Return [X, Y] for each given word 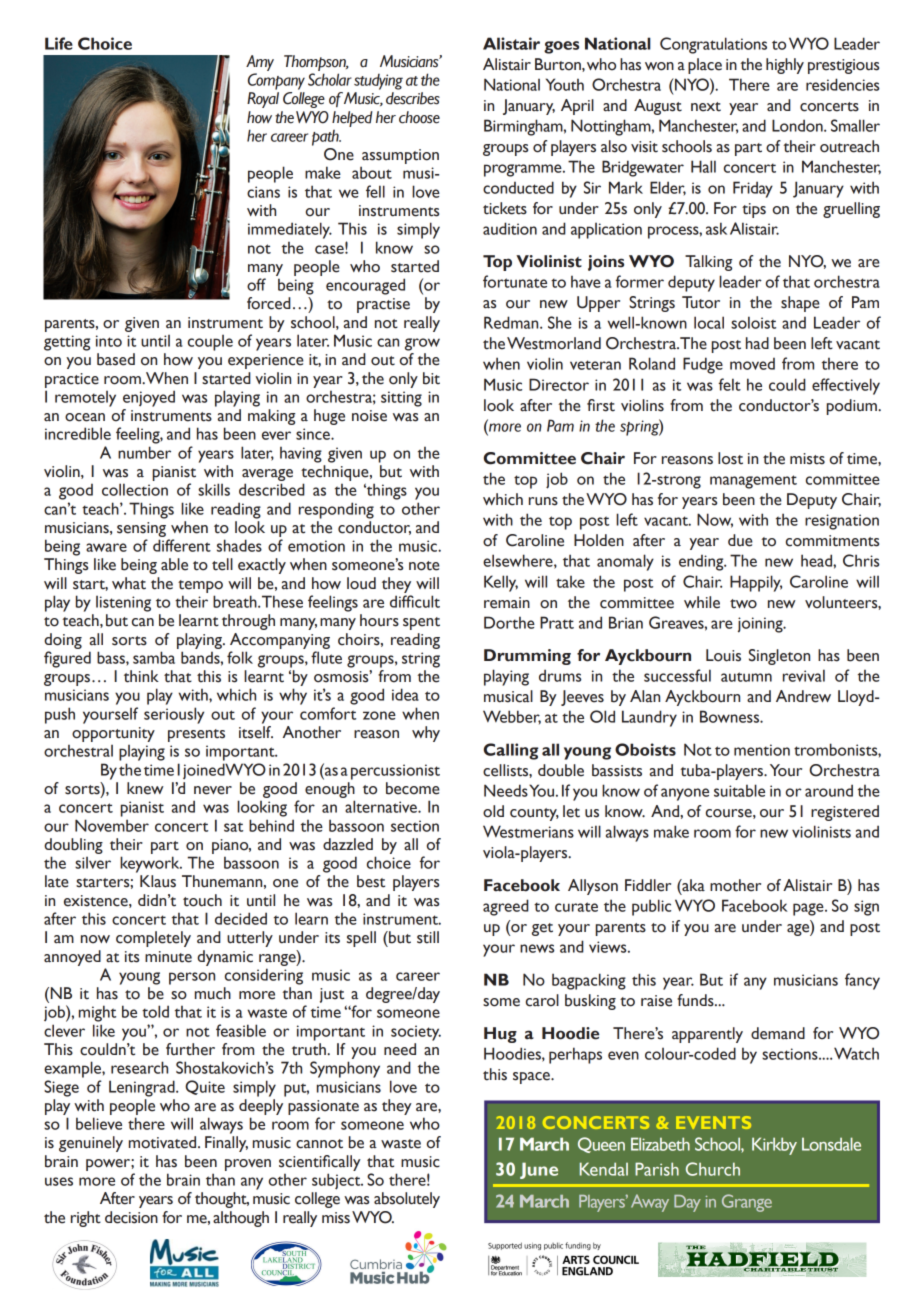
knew [145, 788]
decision [131, 1217]
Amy [260, 63]
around [829, 790]
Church [713, 1169]
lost [730, 458]
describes [413, 98]
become [413, 788]
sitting [401, 399]
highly [785, 66]
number [144, 452]
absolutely [407, 1200]
